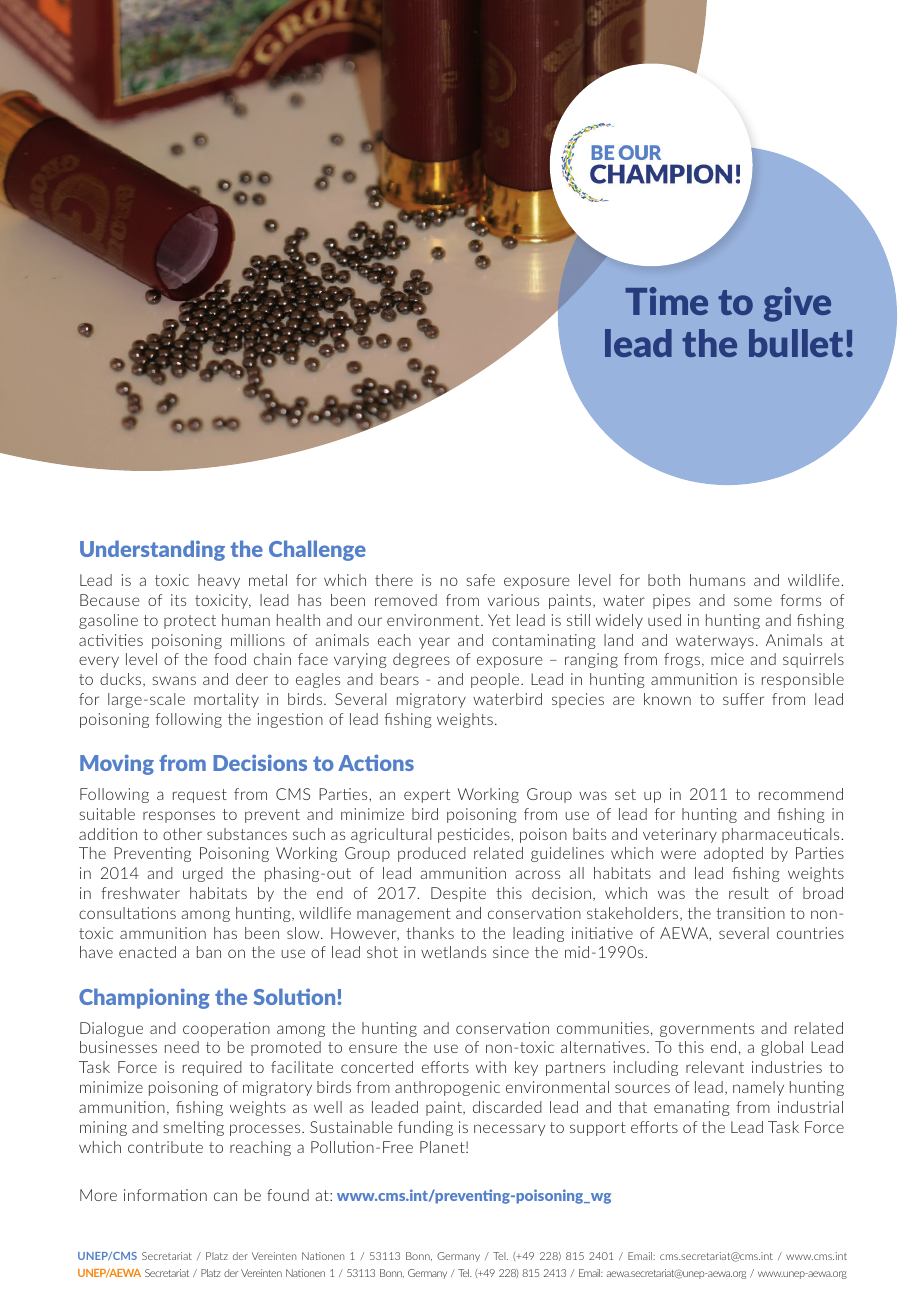 The height and width of the page is (1311, 924). Describe the element at coordinates (209, 952) in the page. I see `ban` at that location.
